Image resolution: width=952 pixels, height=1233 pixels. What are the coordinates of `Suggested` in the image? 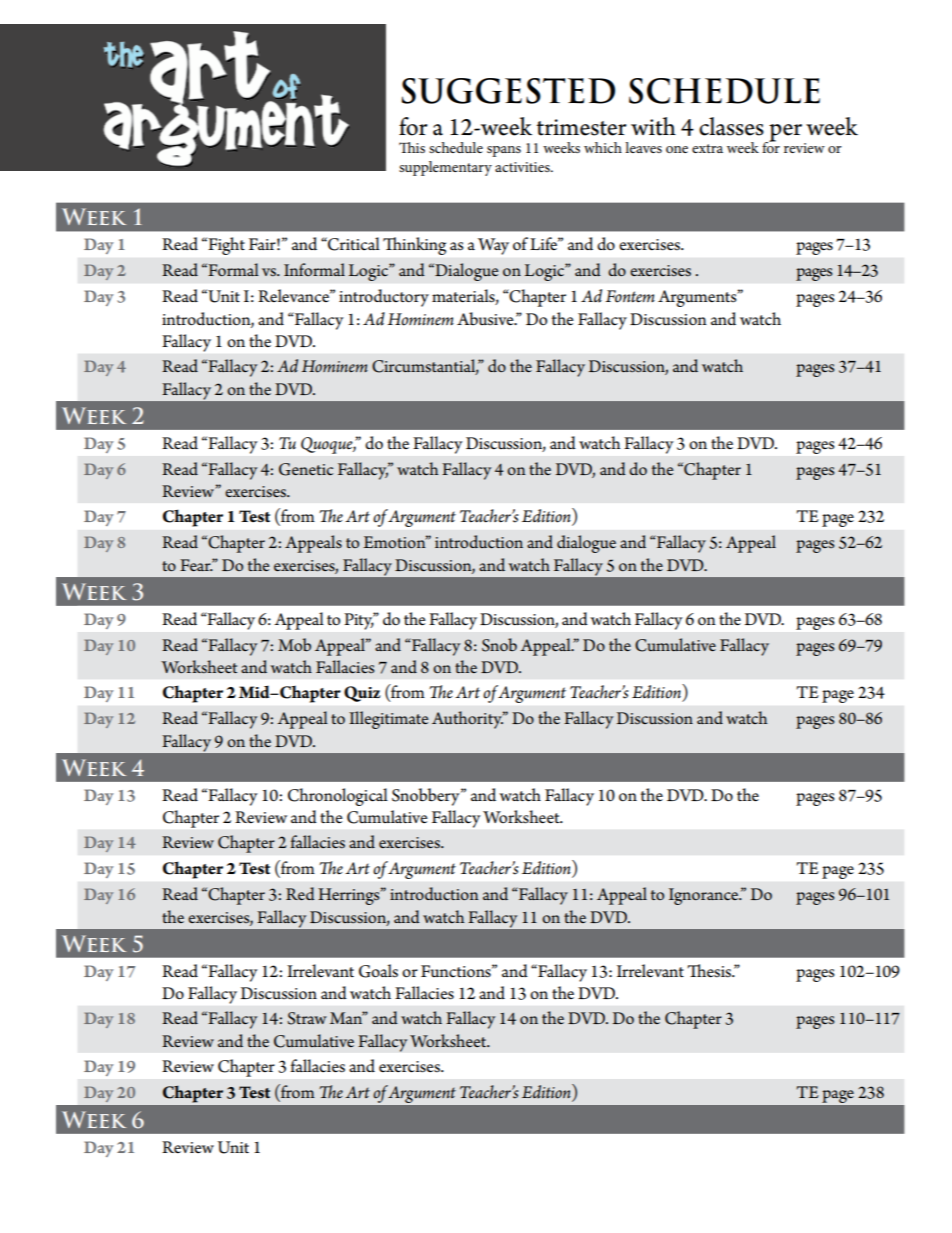 It's located at (508, 91).
